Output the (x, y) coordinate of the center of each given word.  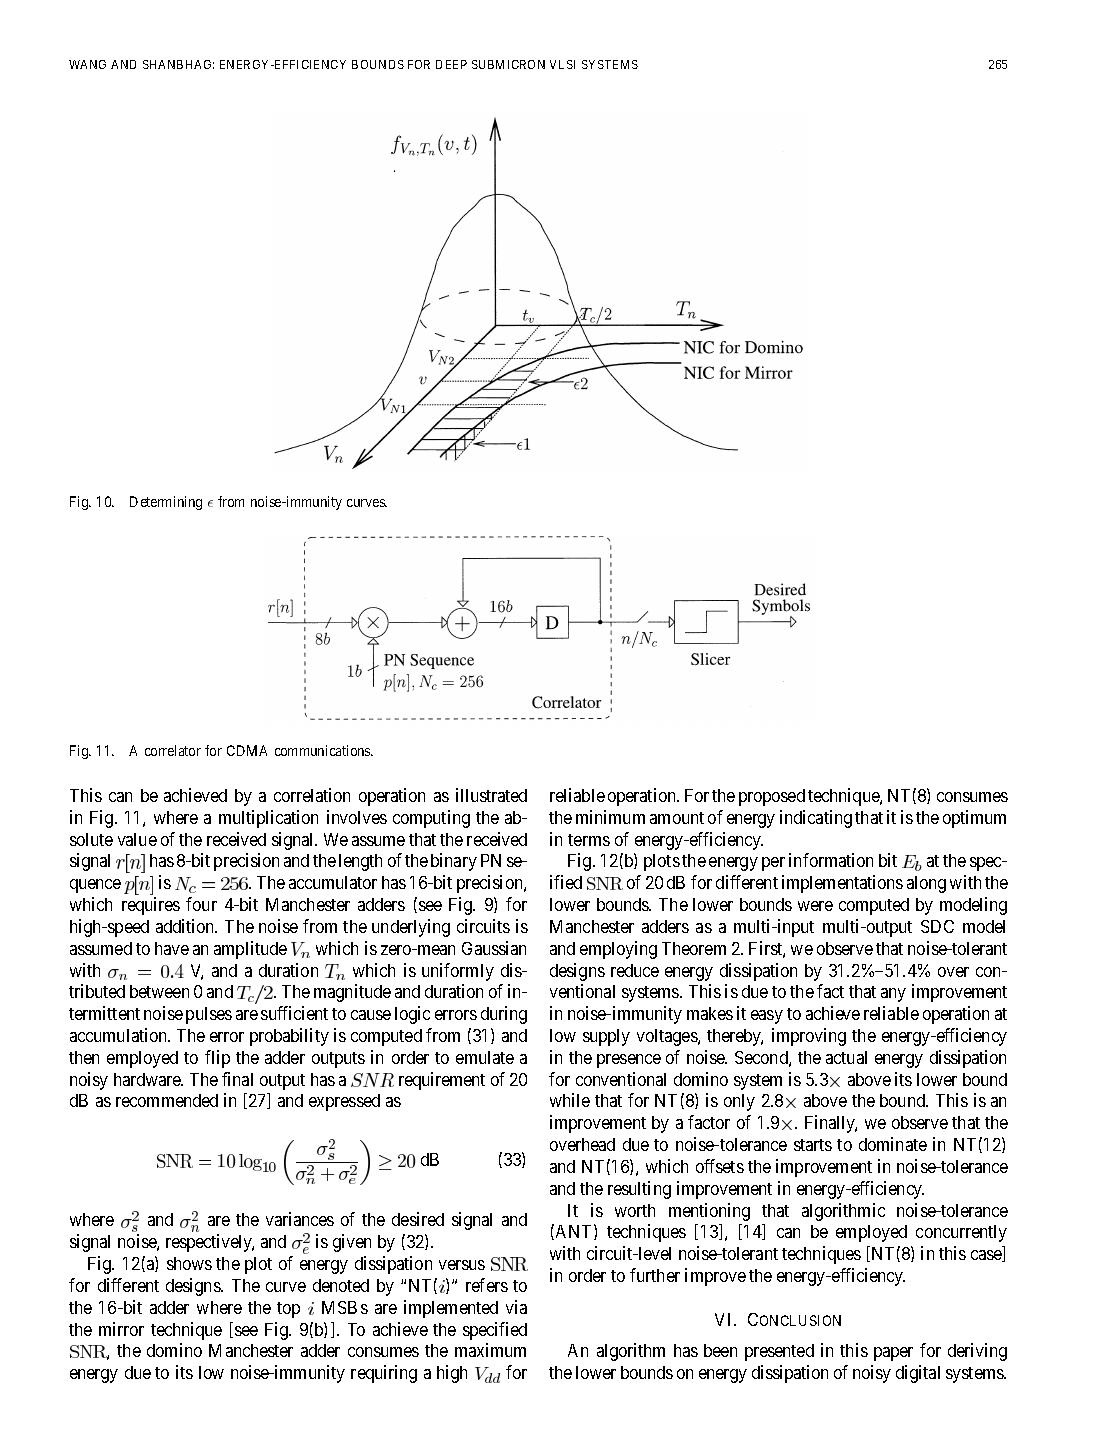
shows (189, 1263)
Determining (166, 503)
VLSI (562, 64)
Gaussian (494, 948)
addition (186, 926)
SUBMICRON (508, 64)
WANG (87, 64)
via (516, 1307)
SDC (937, 926)
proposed (772, 797)
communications (323, 750)
